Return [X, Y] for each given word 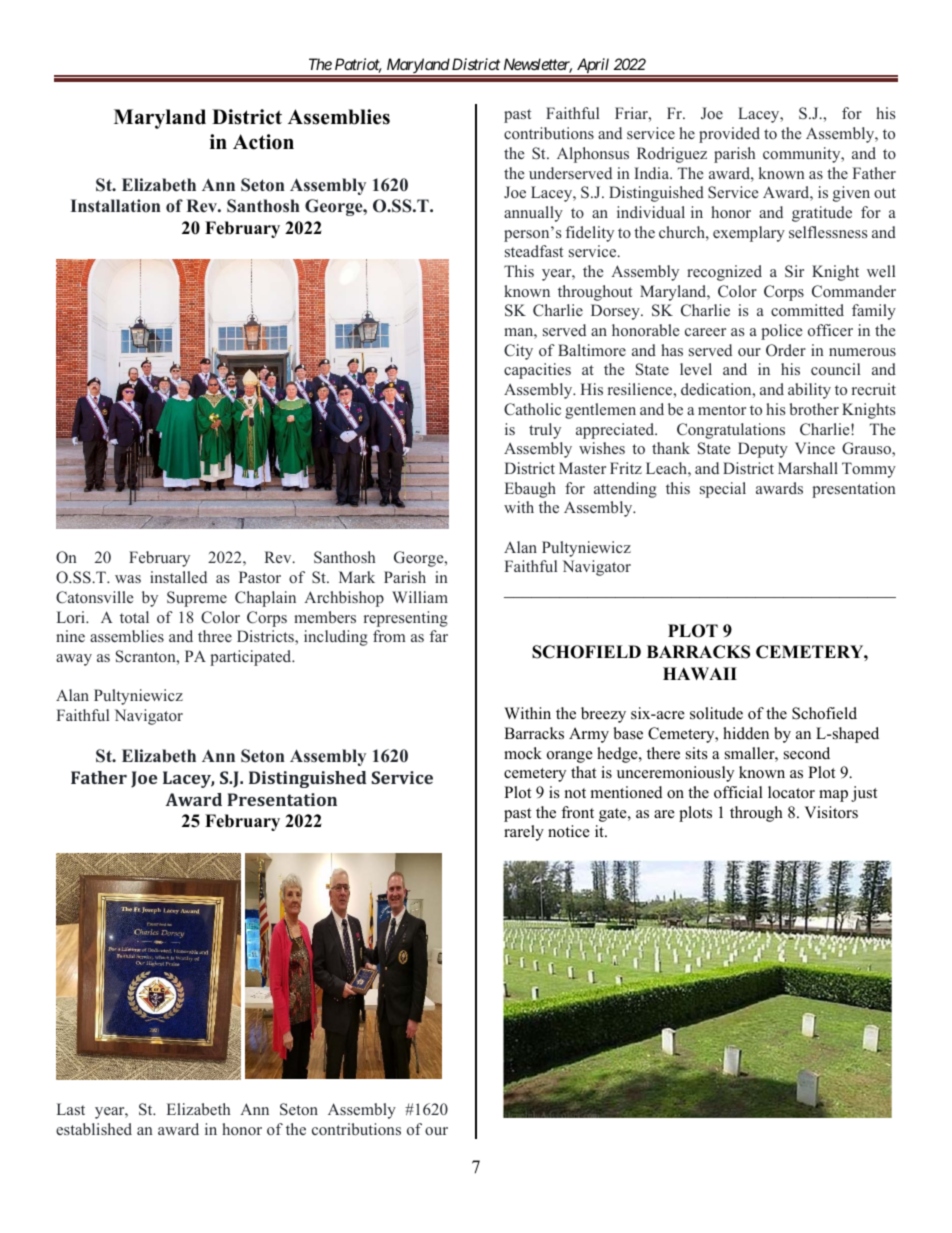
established [94, 1129]
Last [71, 1109]
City [518, 352]
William [420, 597]
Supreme [197, 599]
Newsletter [538, 65]
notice [569, 831]
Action [263, 142]
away [74, 660]
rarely [524, 833]
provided [729, 135]
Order [786, 350]
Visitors [831, 812]
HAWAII [700, 673]
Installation [115, 206]
